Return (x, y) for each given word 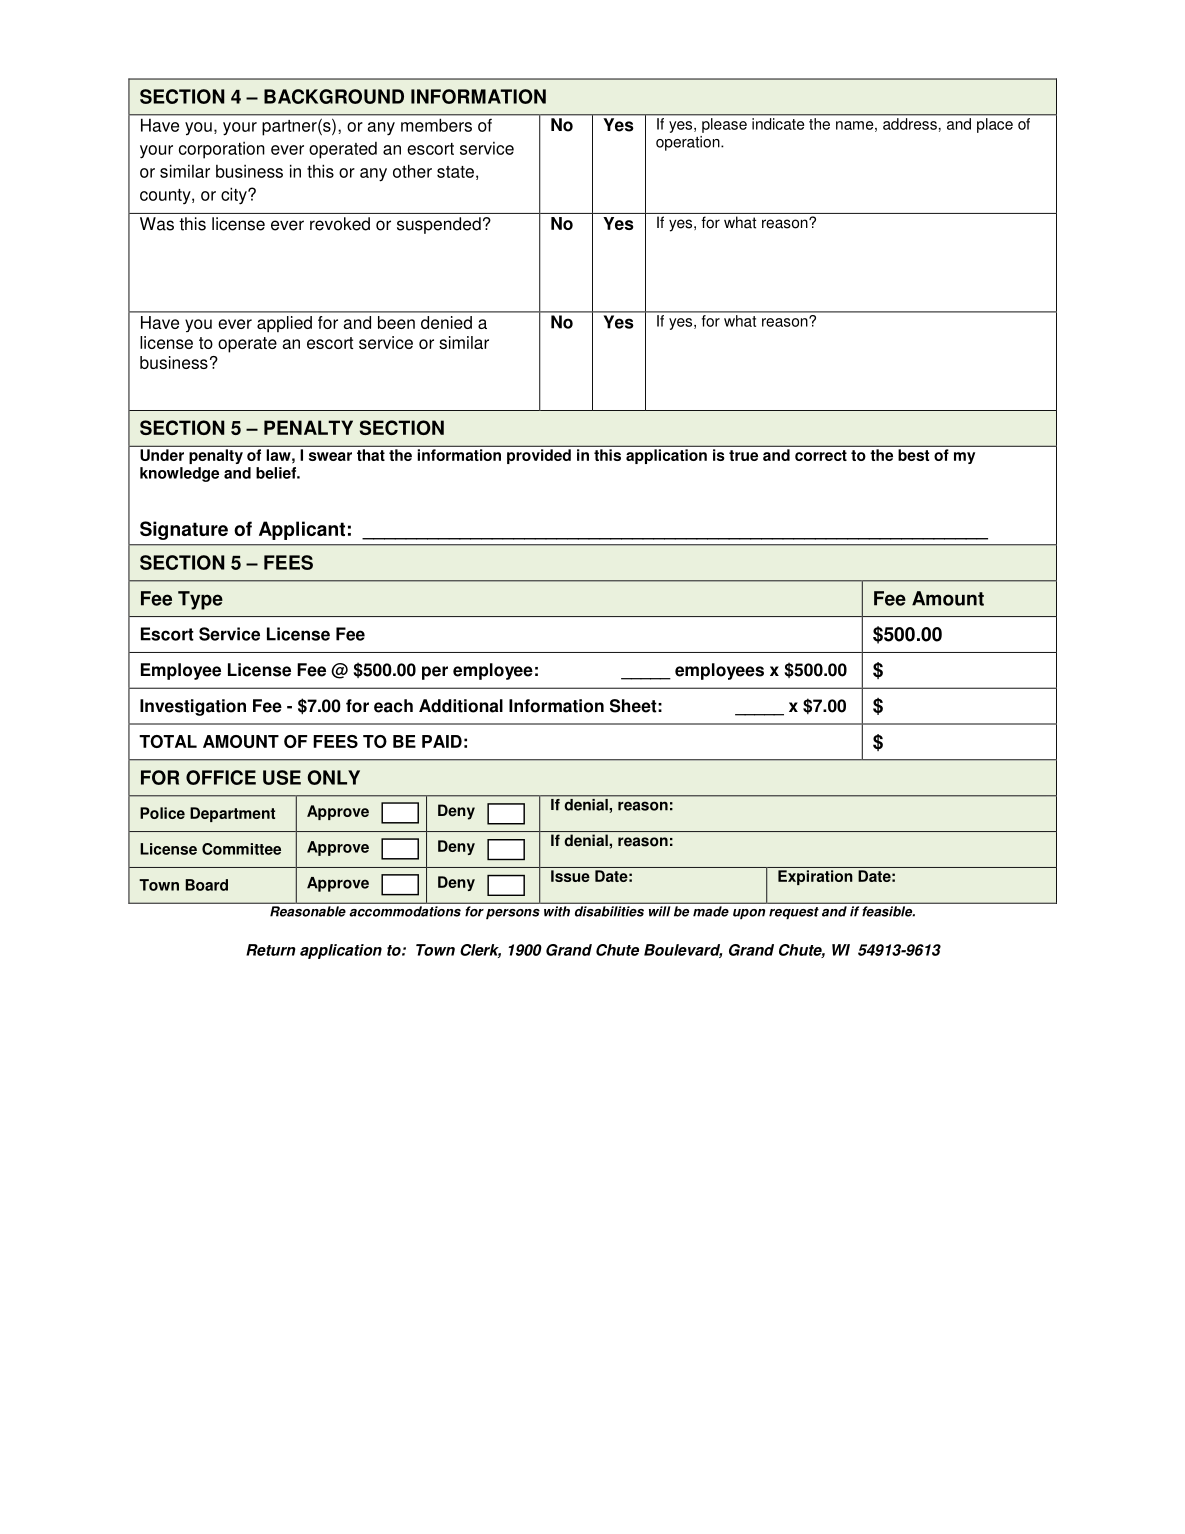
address (910, 124)
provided (539, 456)
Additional (461, 706)
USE (282, 777)
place (995, 125)
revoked (340, 224)
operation (689, 143)
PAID (442, 741)
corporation (222, 150)
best (913, 455)
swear (330, 456)
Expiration (815, 877)
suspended (439, 225)
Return (271, 950)
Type (200, 600)
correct (821, 455)
